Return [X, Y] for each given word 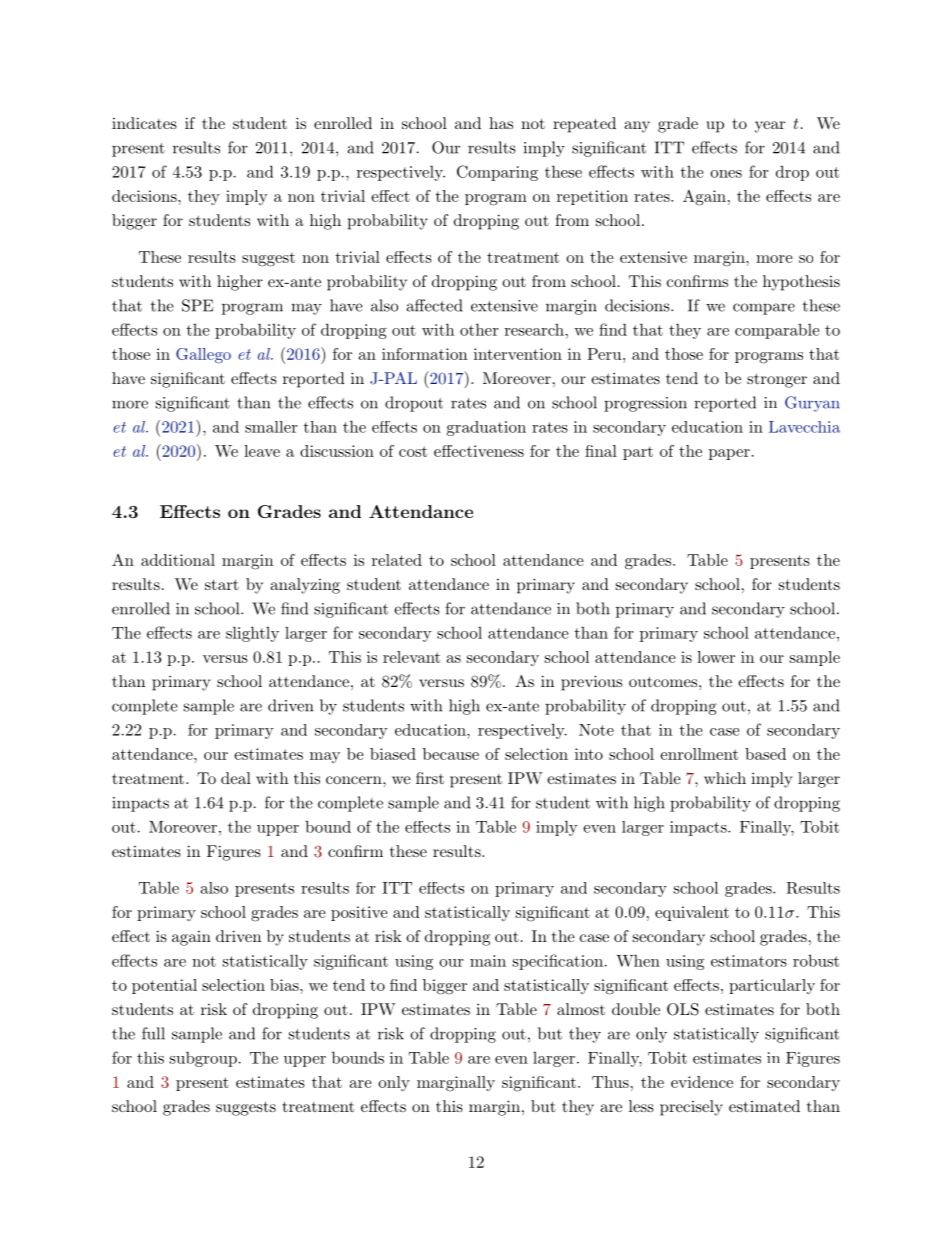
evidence [702, 1082]
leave [262, 451]
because [451, 754]
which [725, 778]
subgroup [203, 1059]
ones [726, 174]
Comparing [497, 173]
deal [236, 778]
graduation [486, 428]
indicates [144, 123]
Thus [610, 1082]
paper [729, 454]
